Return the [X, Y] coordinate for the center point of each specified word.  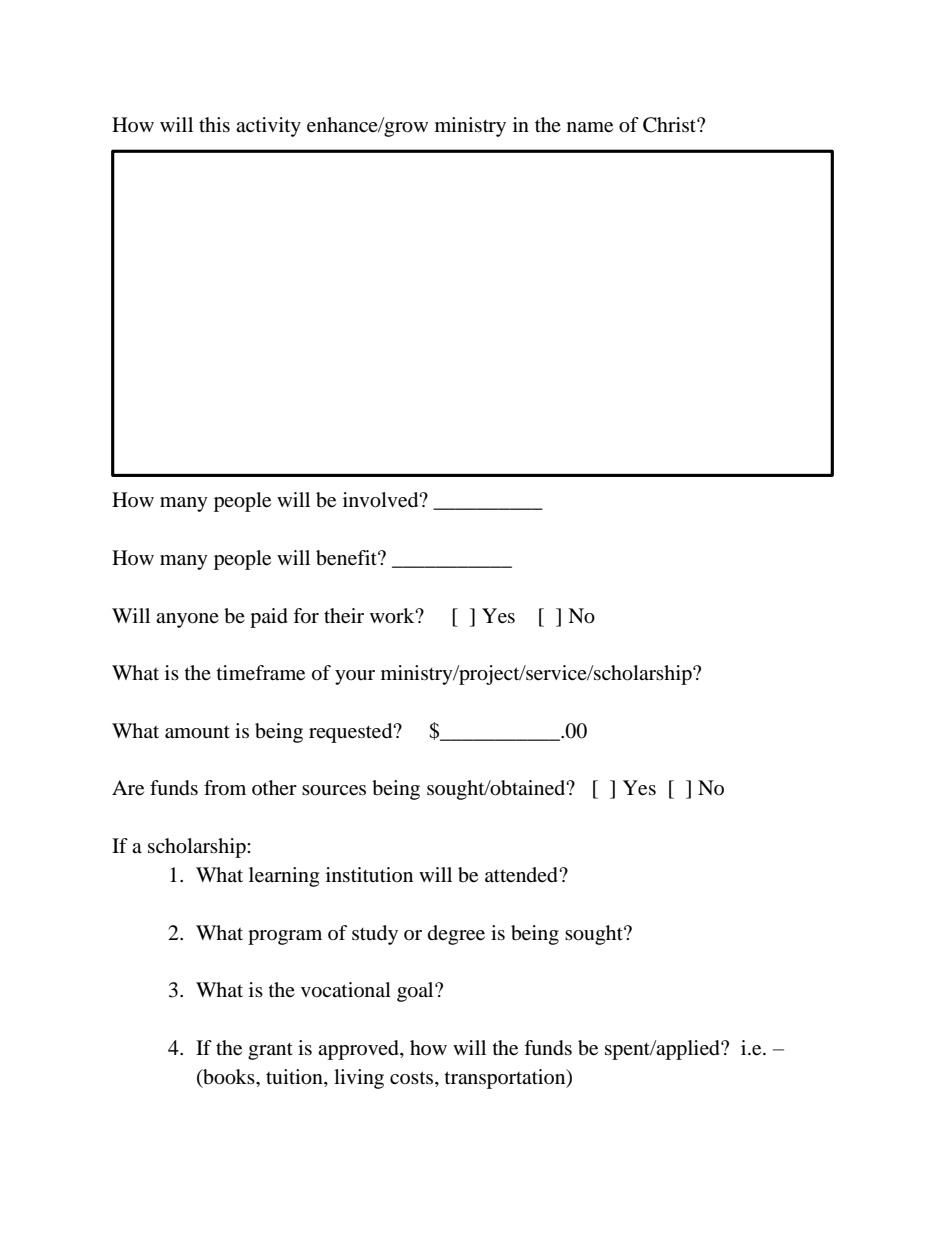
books [229, 1077]
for [306, 616]
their [344, 616]
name [590, 127]
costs [411, 1077]
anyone [187, 620]
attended [522, 875]
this [214, 124]
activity [268, 127]
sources [334, 790]
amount [197, 732]
